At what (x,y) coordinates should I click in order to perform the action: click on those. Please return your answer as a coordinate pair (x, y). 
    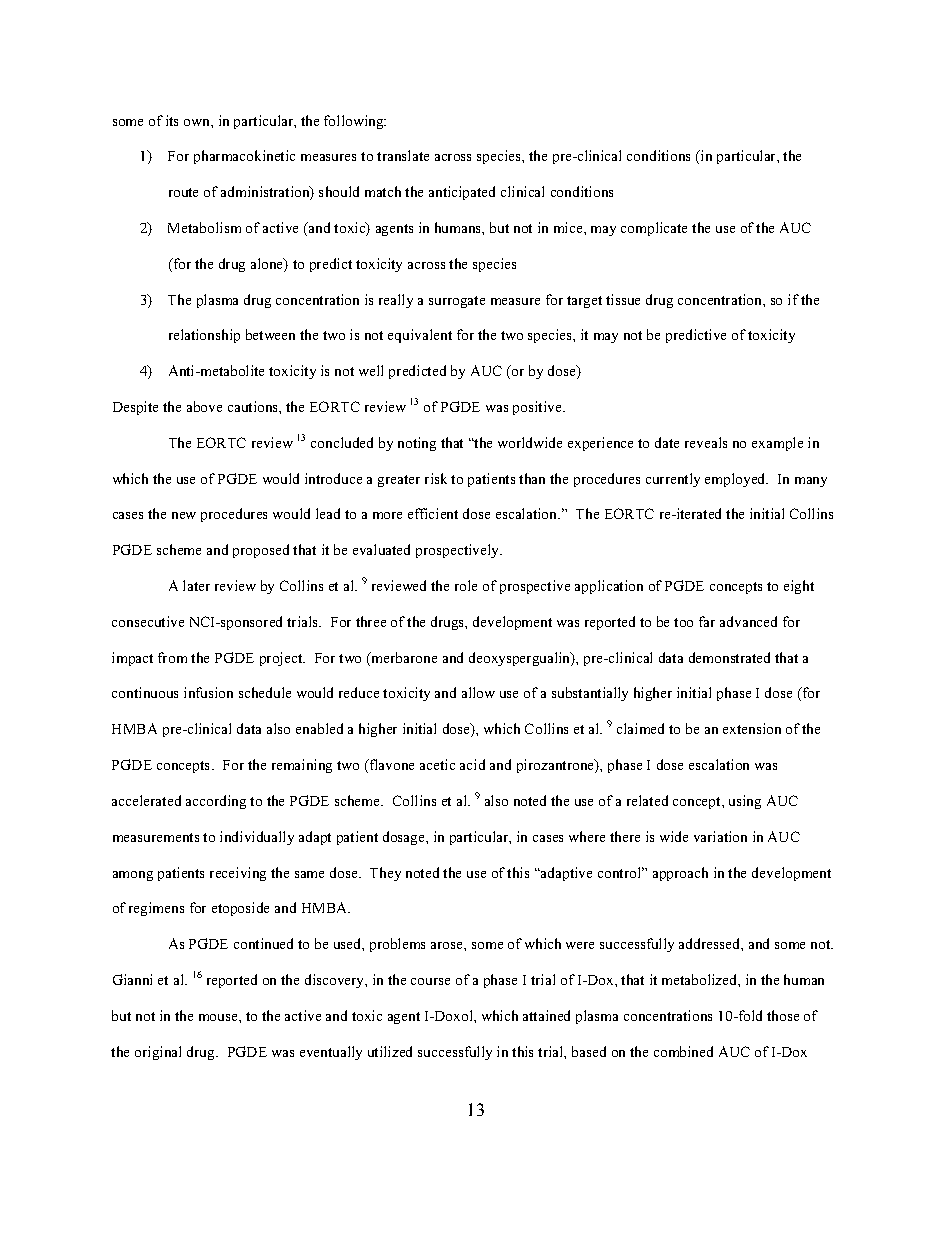
    Looking at the image, I should click on (783, 1015).
